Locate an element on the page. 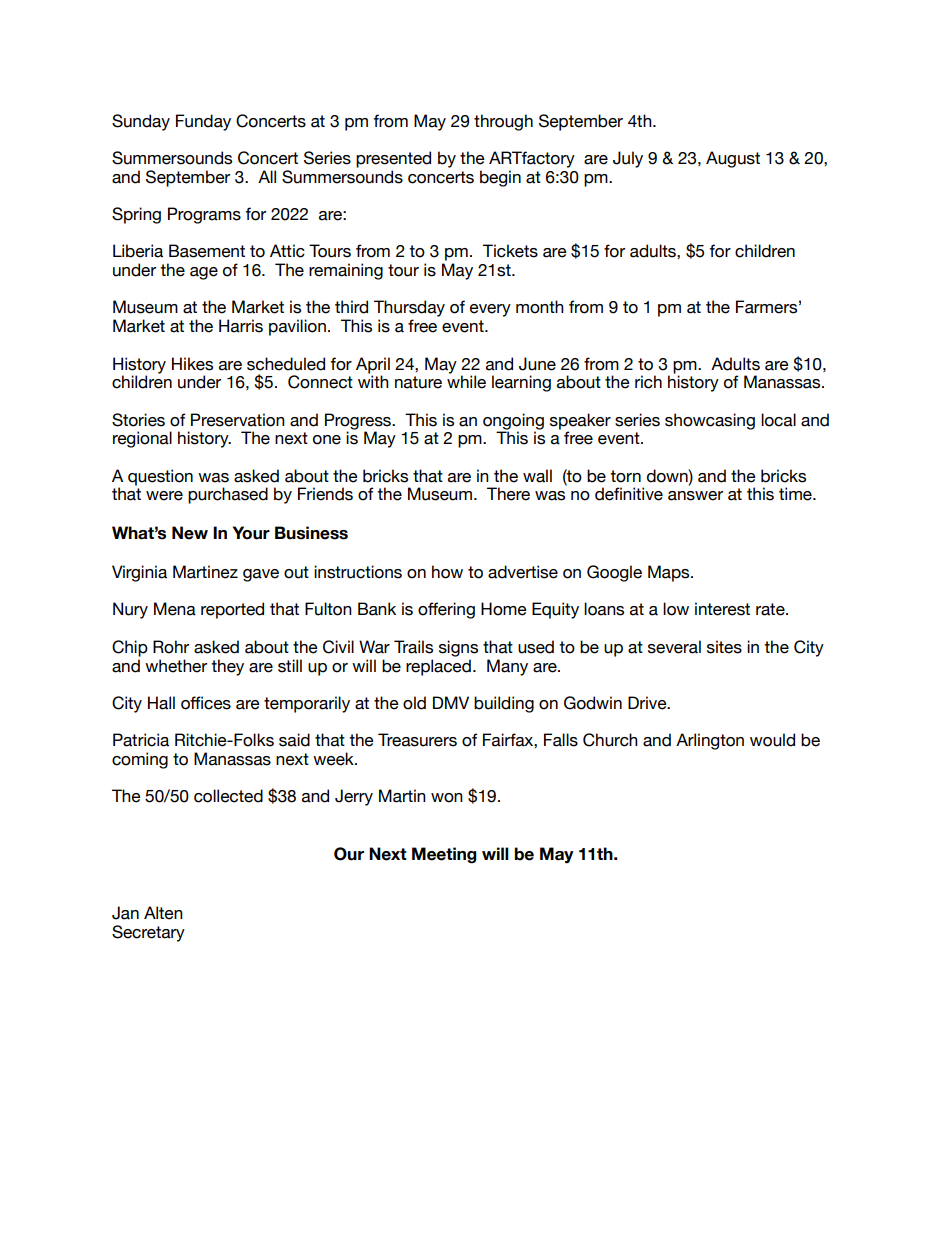 The image size is (952, 1233). signs is located at coordinates (458, 648).
